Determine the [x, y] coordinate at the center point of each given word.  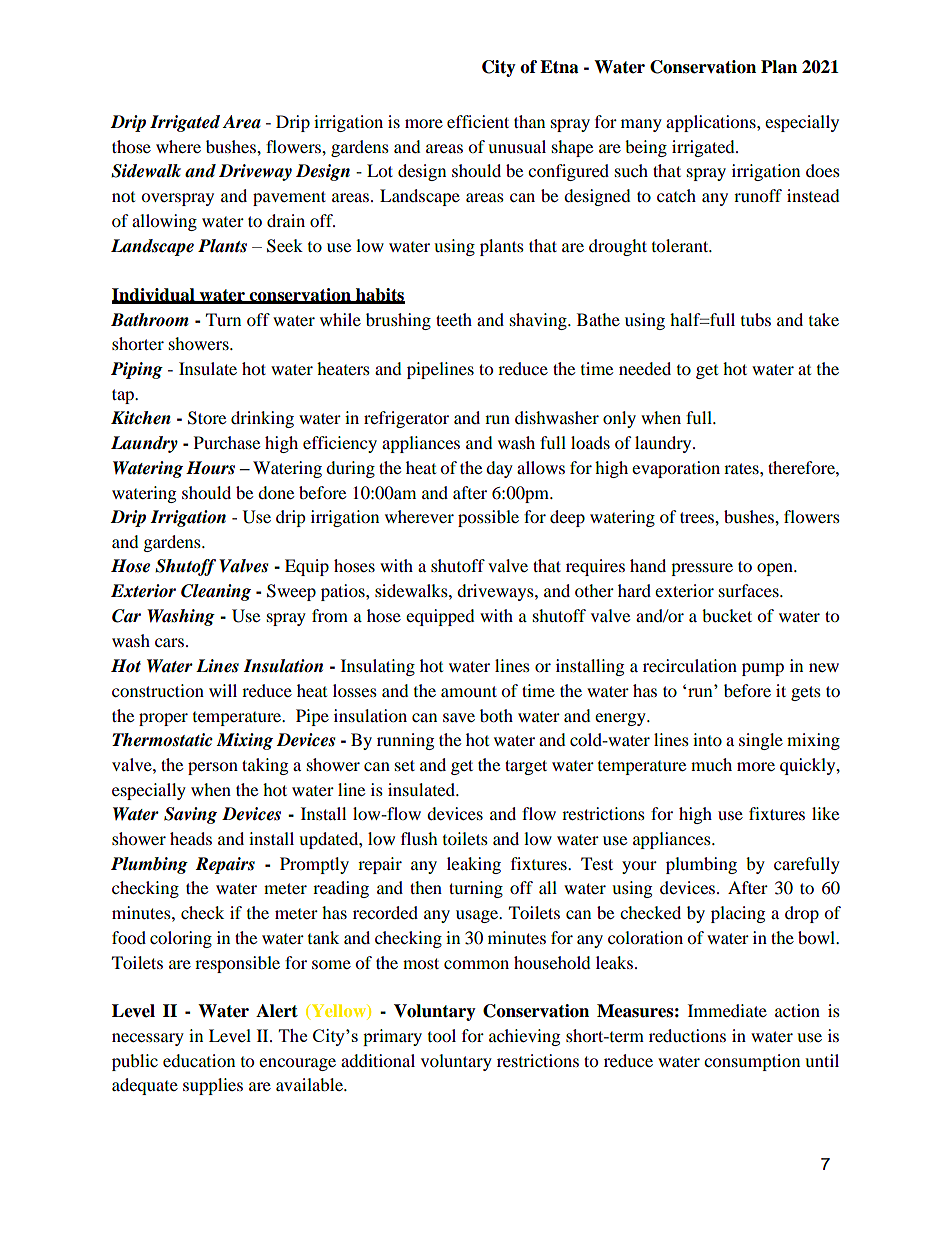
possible [488, 518]
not [123, 197]
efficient [478, 121]
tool [442, 1035]
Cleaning [216, 592]
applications [712, 123]
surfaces [750, 590]
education [199, 1060]
